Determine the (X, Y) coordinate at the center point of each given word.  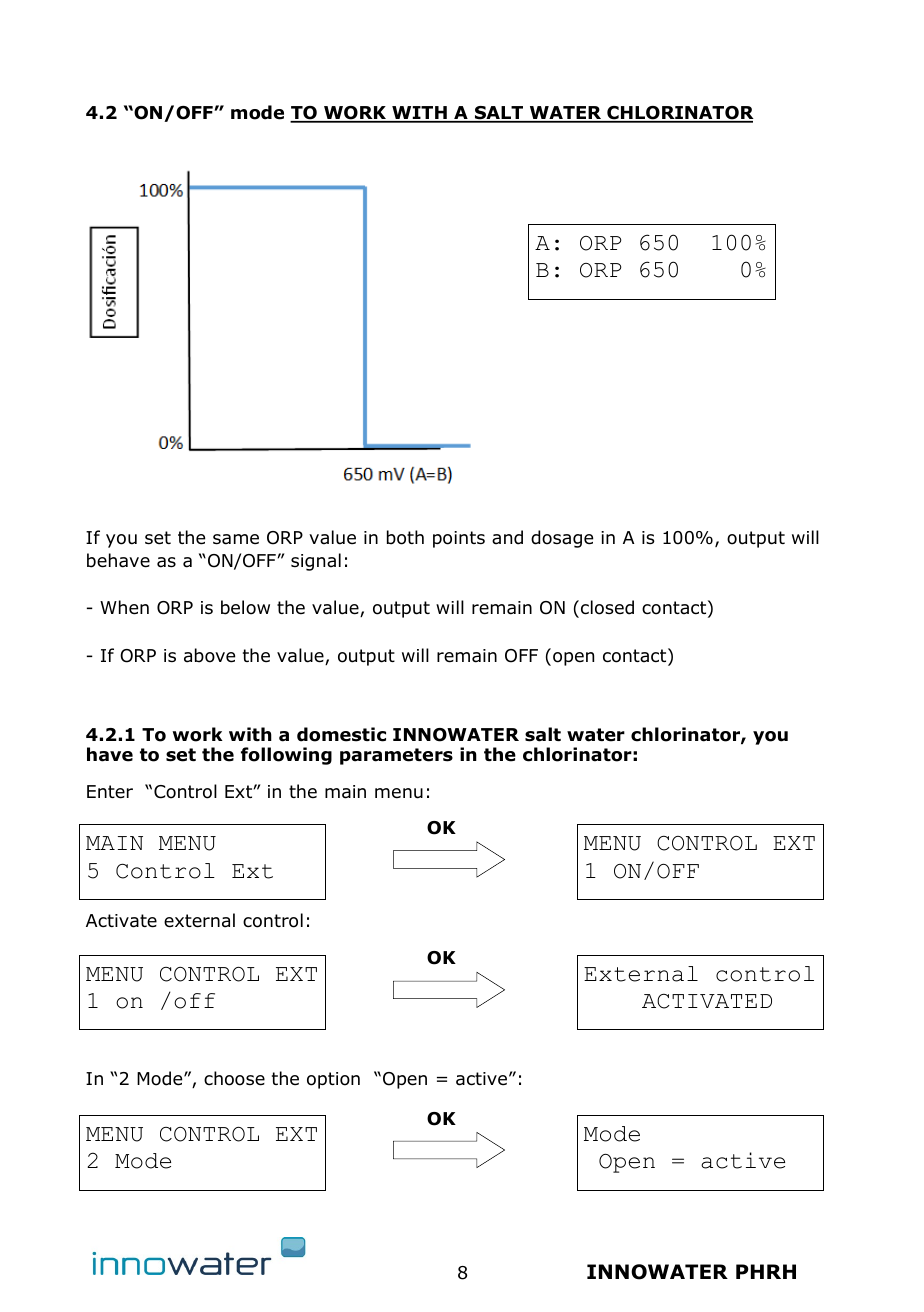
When (124, 607)
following (286, 756)
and (507, 537)
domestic (341, 734)
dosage (562, 539)
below (245, 607)
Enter (110, 792)
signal (316, 562)
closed (607, 607)
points (459, 539)
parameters (396, 756)
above (209, 655)
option (333, 1080)
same (236, 539)
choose (234, 1078)
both (405, 537)
